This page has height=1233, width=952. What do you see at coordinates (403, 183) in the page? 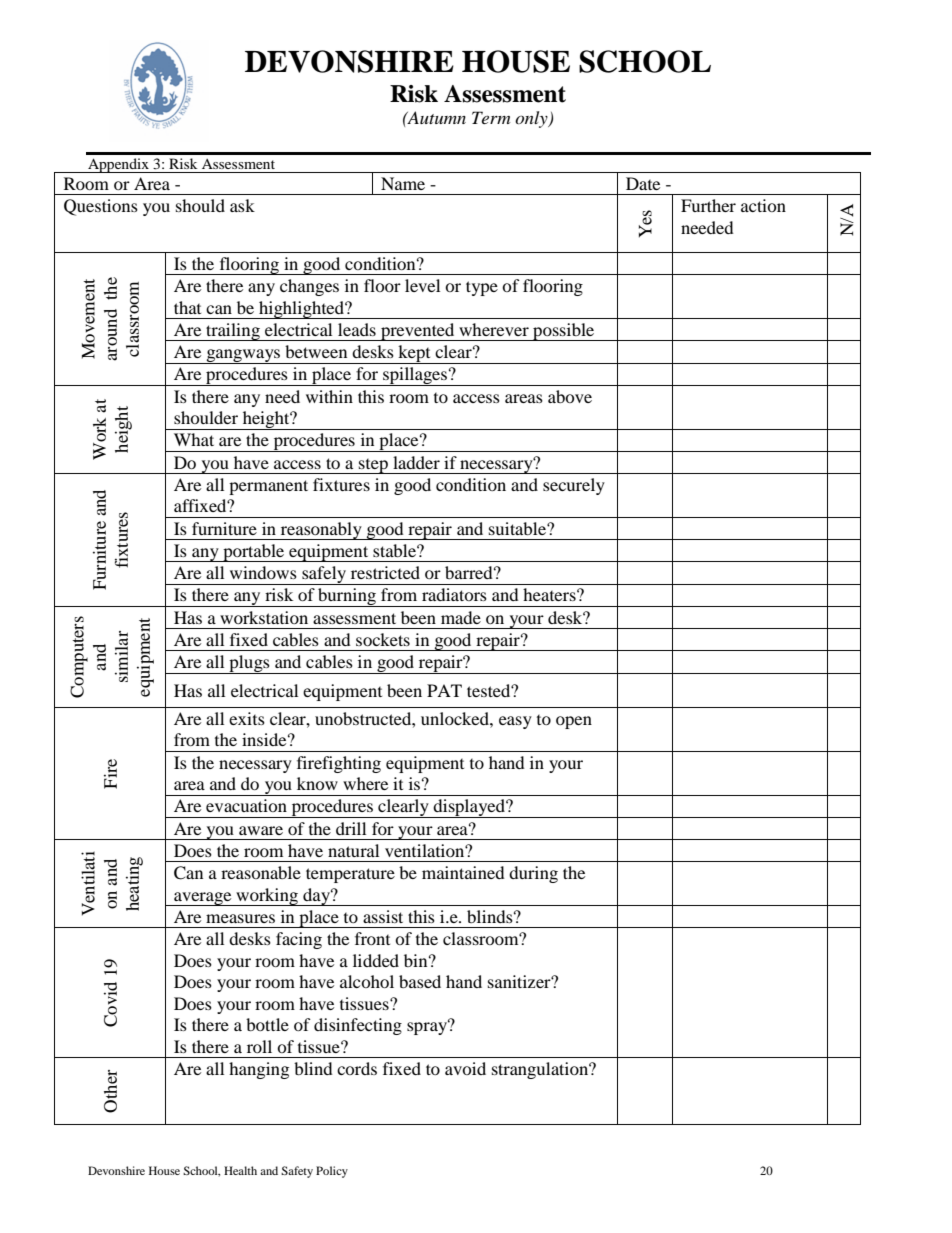
I see `Name` at bounding box center [403, 183].
